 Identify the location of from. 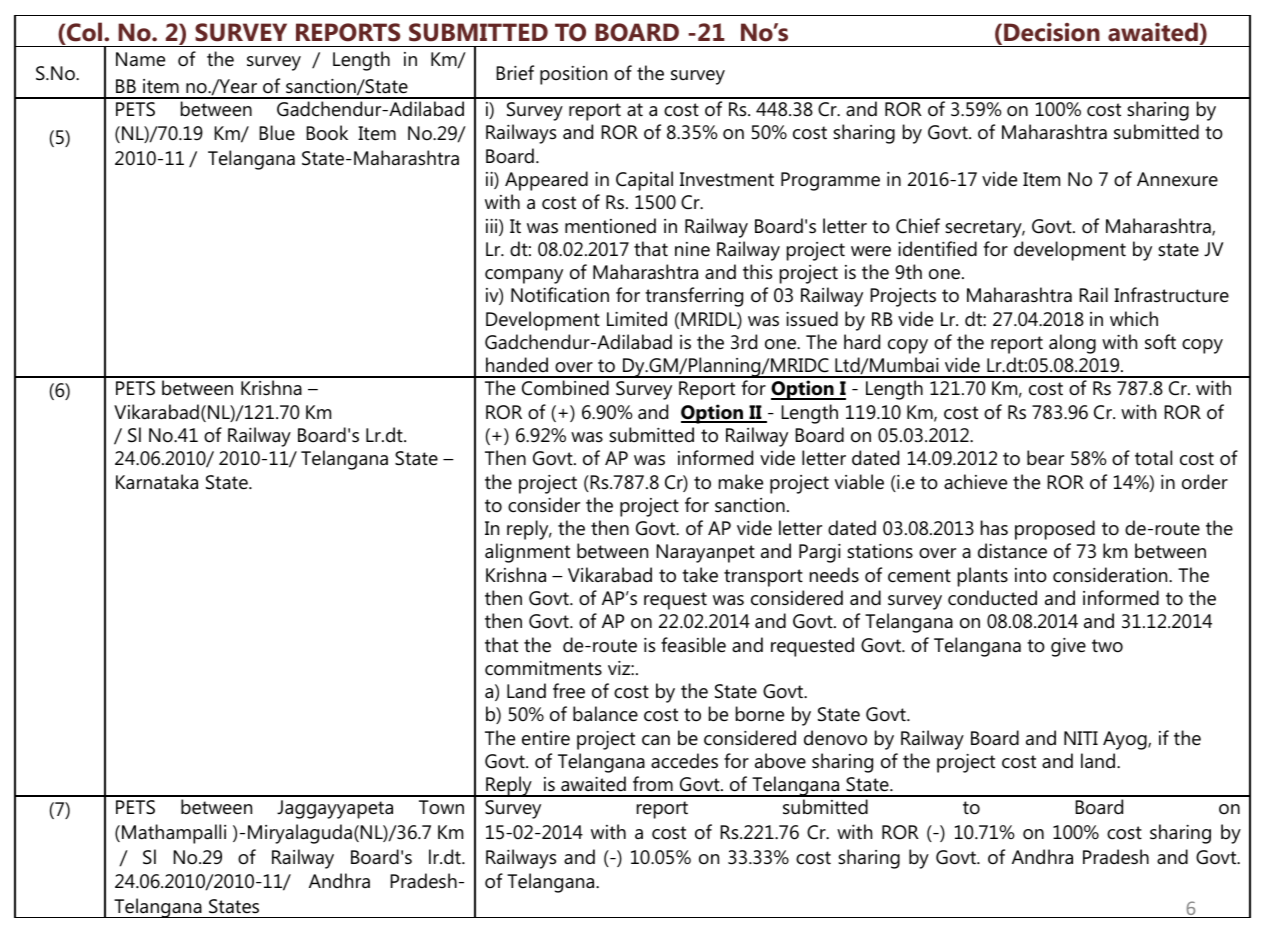
(653, 783).
